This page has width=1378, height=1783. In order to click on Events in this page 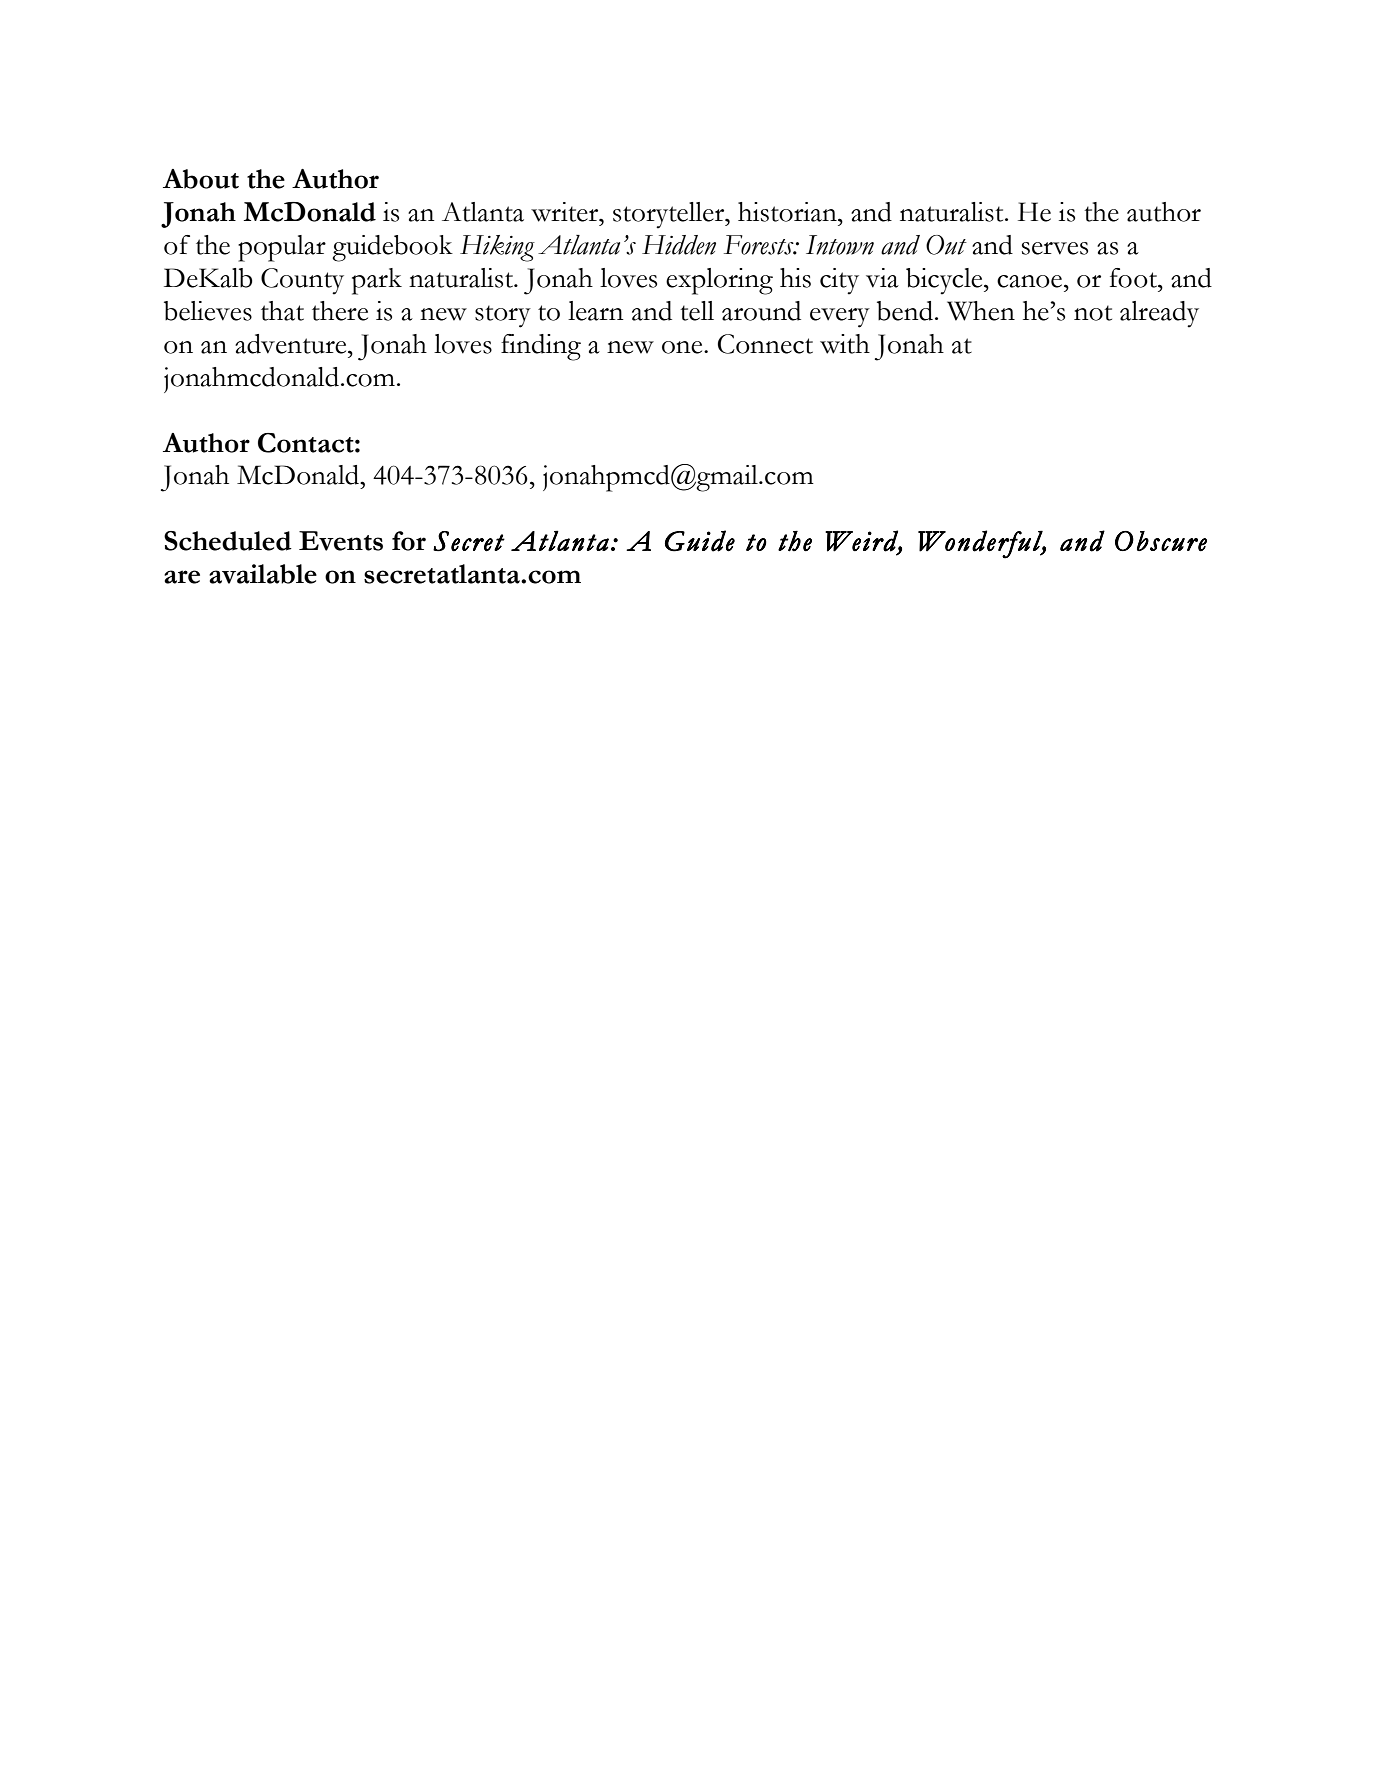, I will do `click(341, 541)`.
